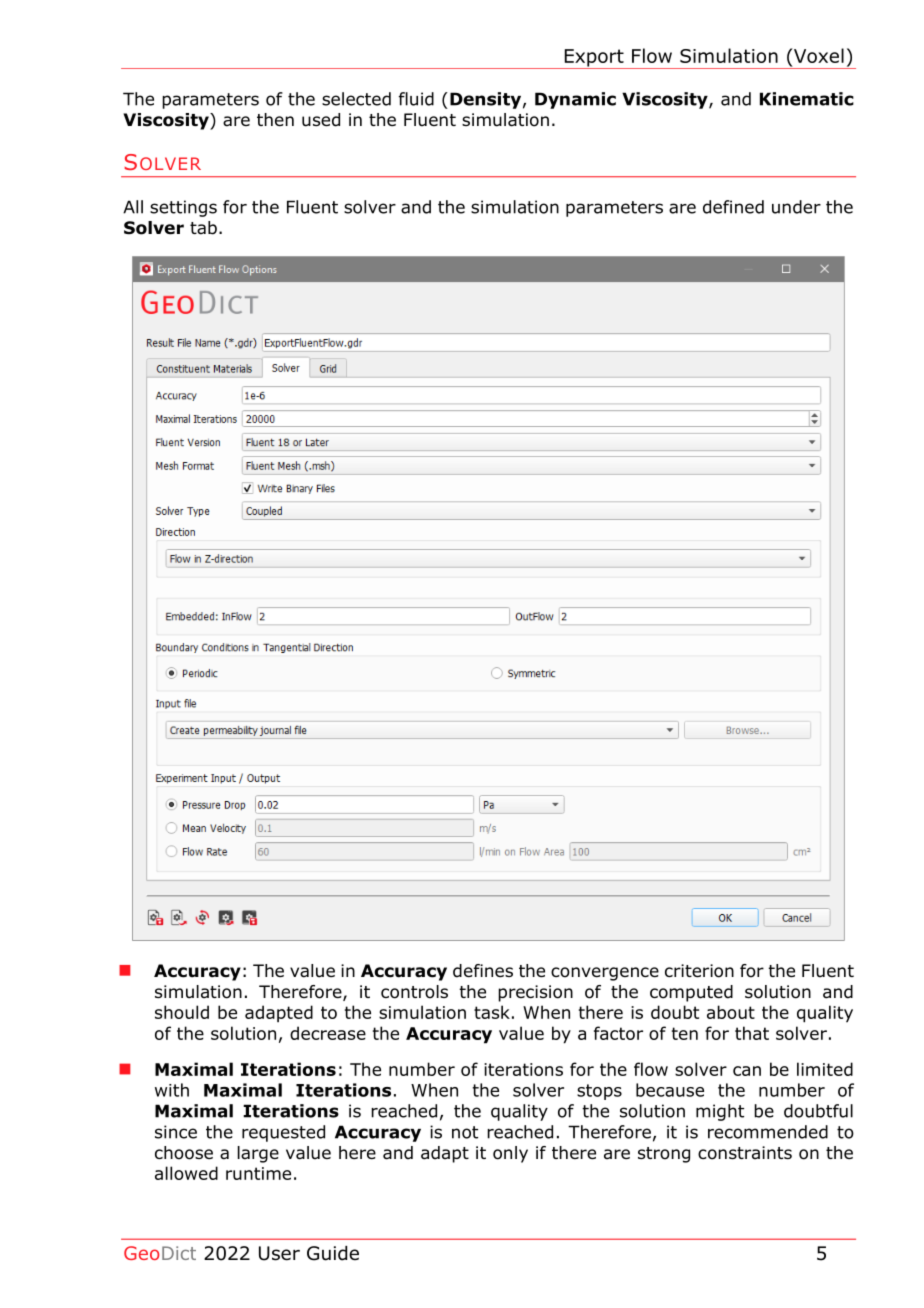 The height and width of the document is (1308, 924). Describe the element at coordinates (807, 99) in the document. I see `Kinematic` at that location.
